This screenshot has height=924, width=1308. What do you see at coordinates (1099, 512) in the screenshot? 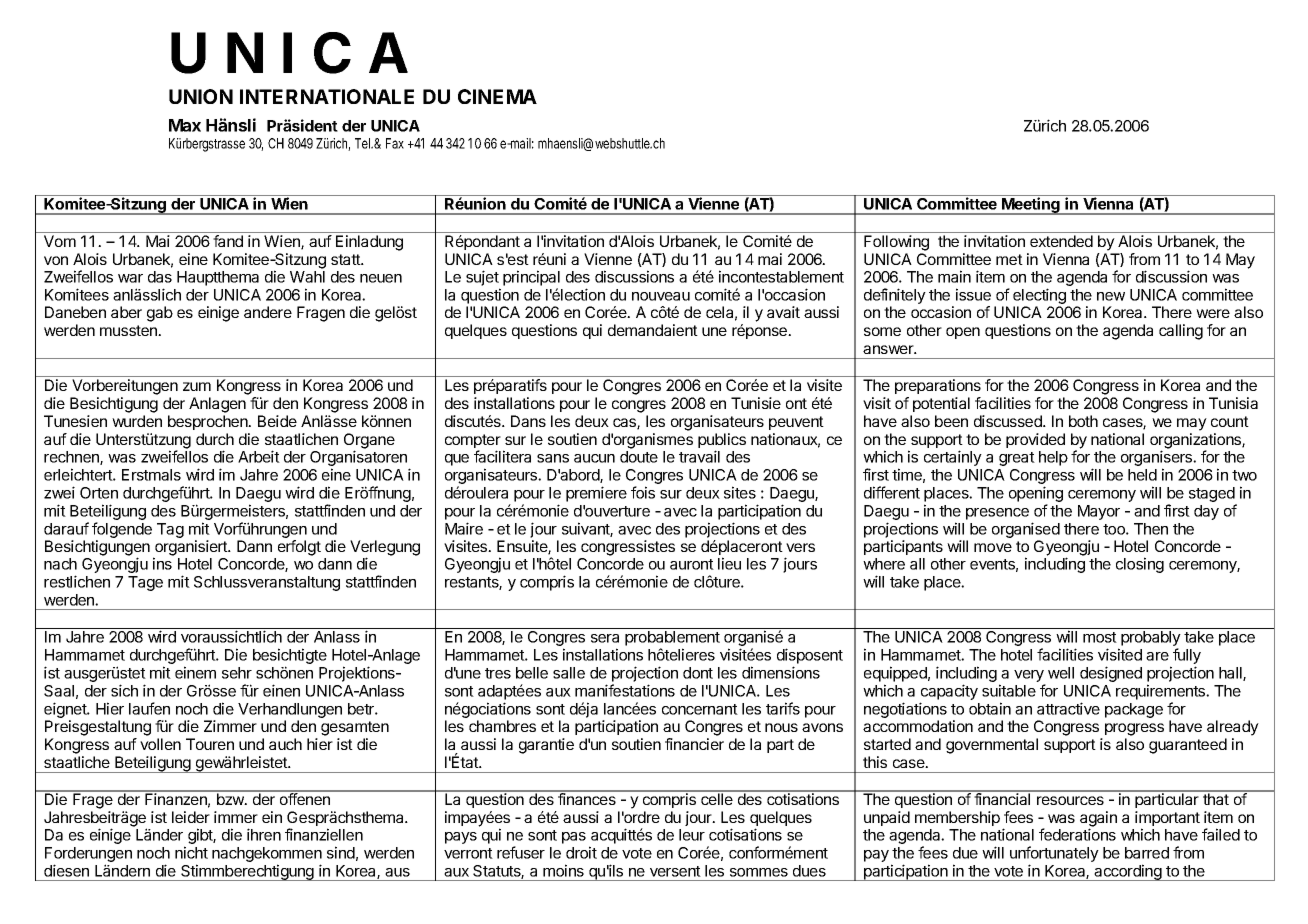
I see `Mayor` at bounding box center [1099, 512].
